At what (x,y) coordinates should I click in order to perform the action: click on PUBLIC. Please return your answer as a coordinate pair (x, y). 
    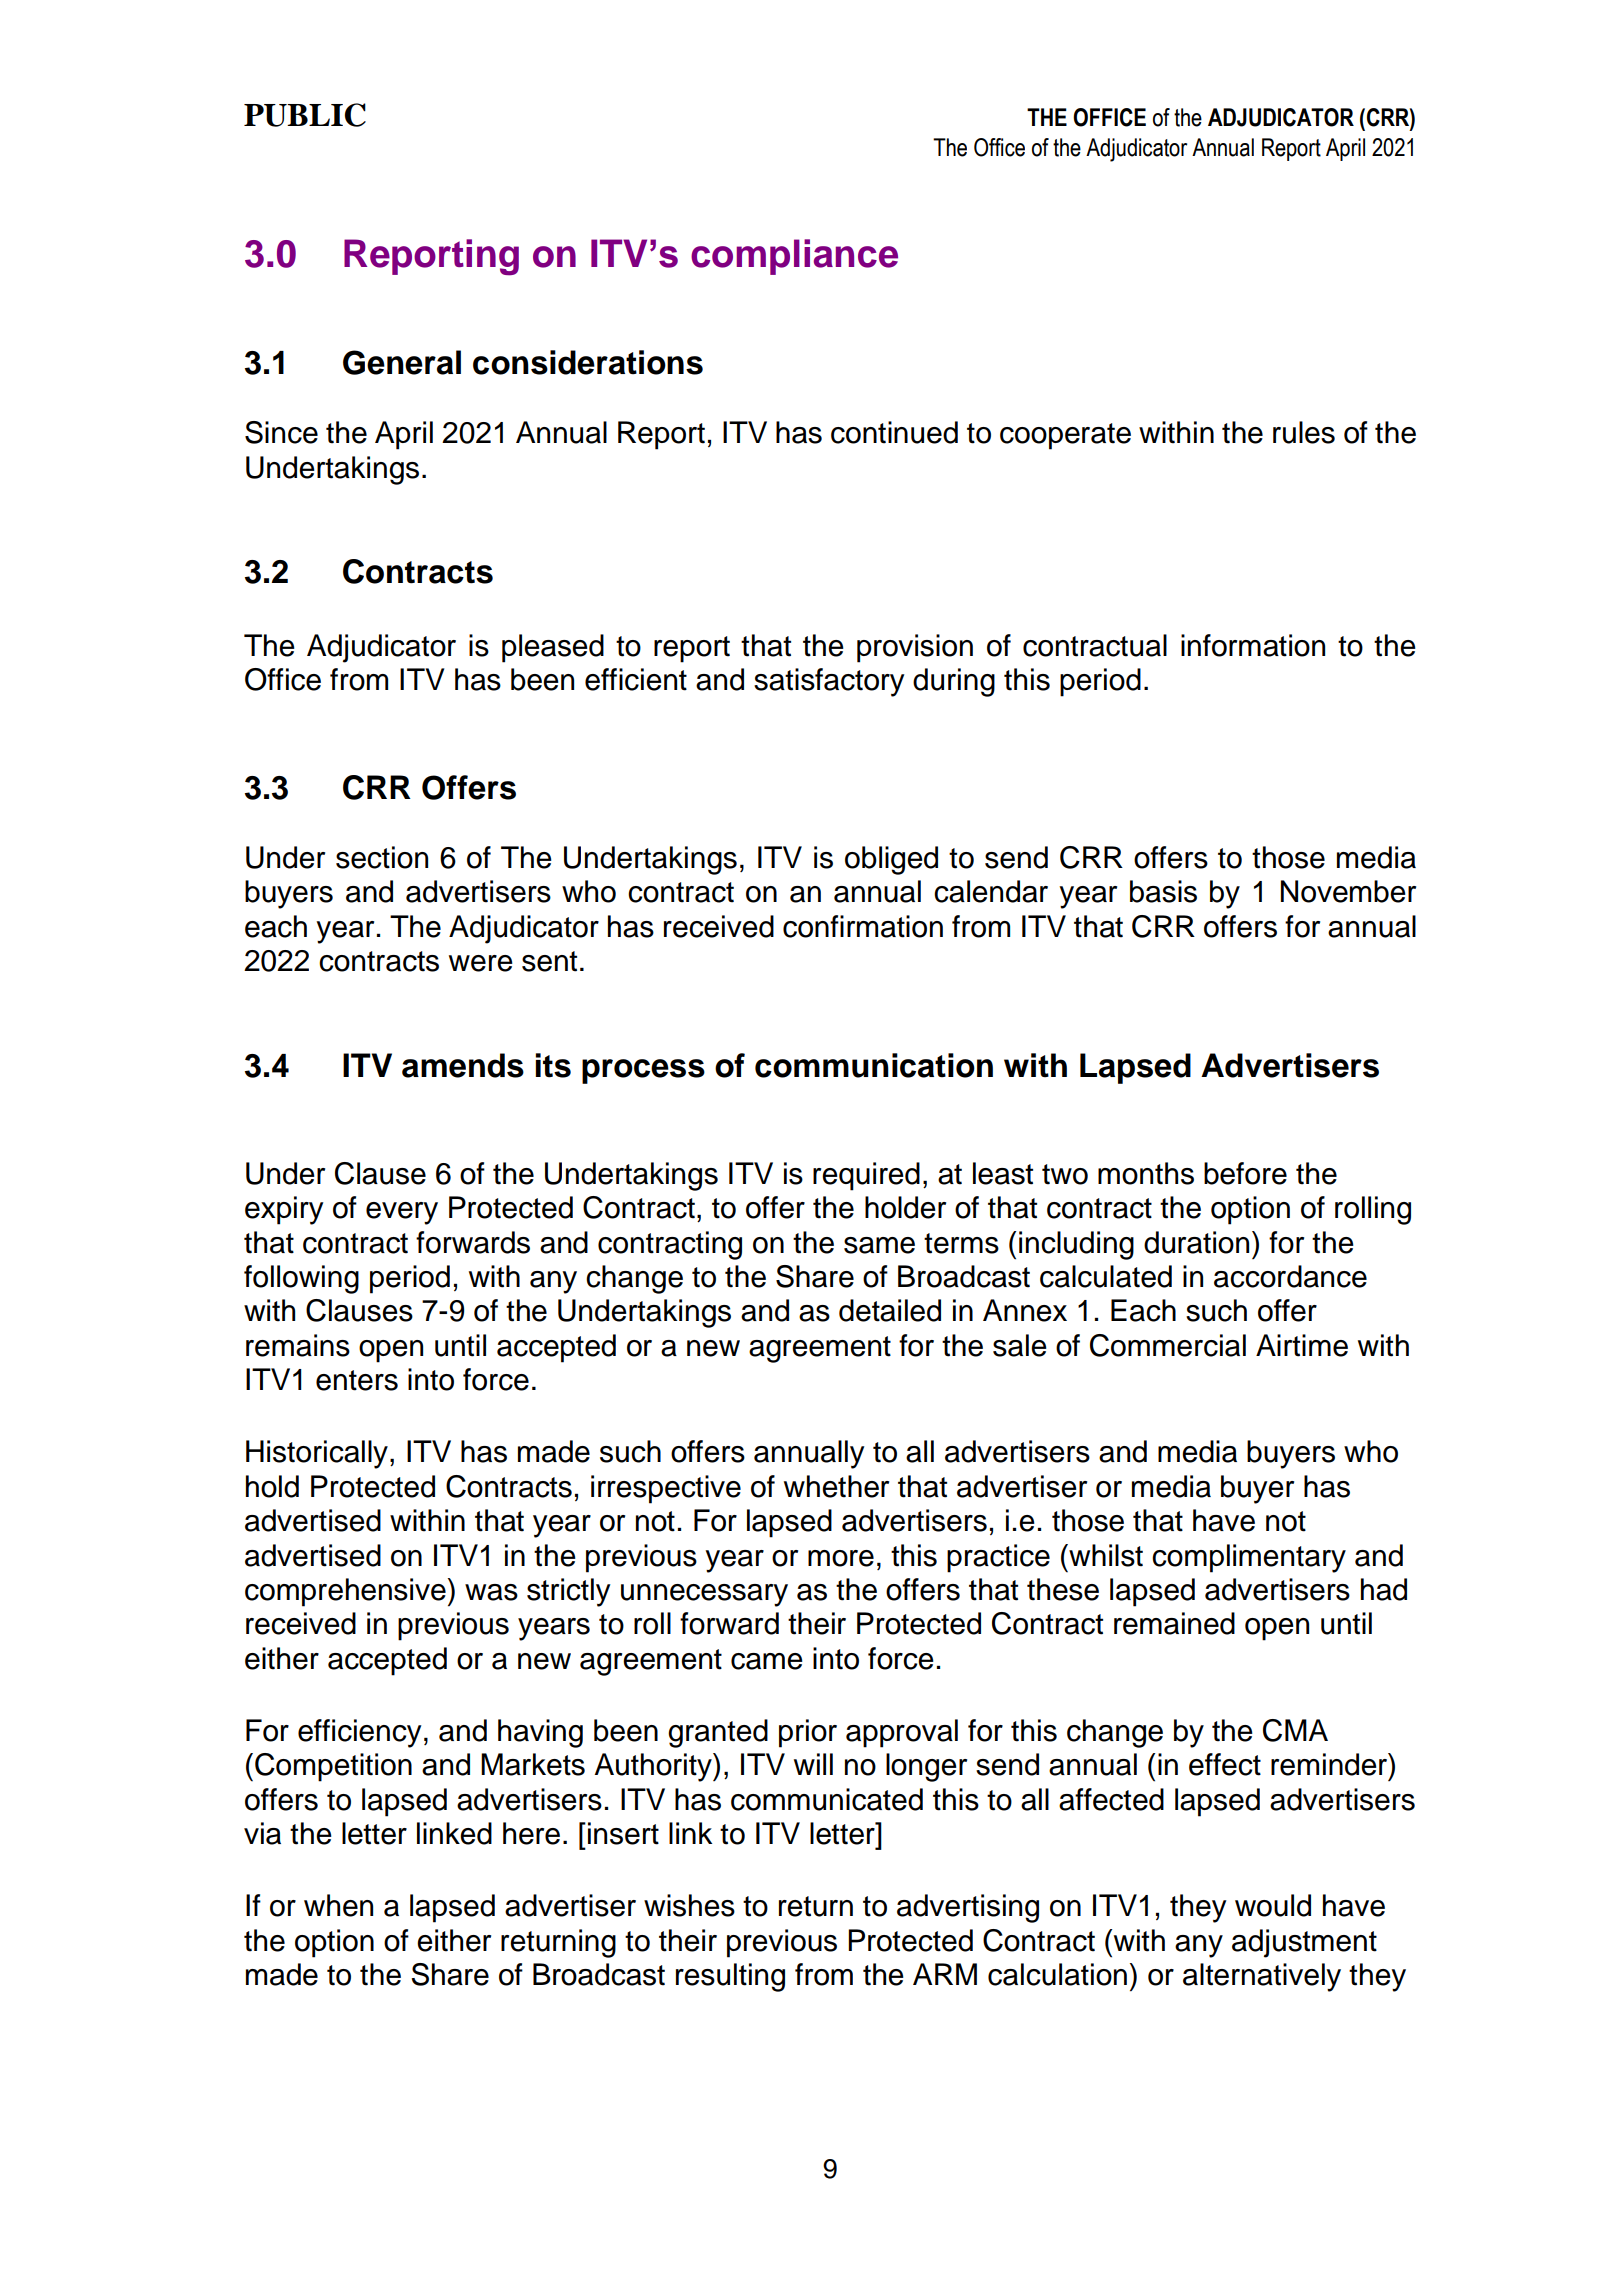
    Looking at the image, I should click on (305, 115).
